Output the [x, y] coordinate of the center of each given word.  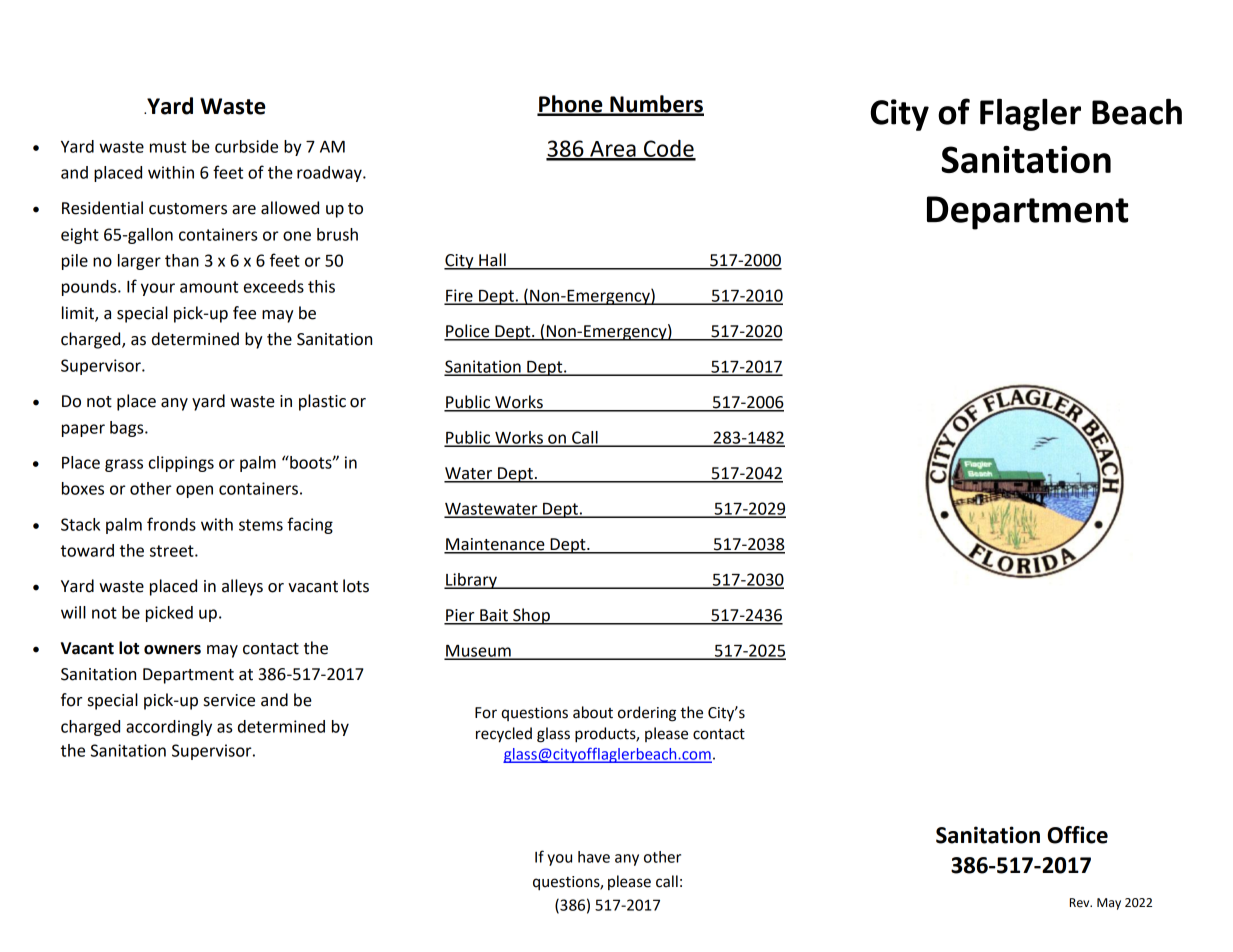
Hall [492, 261]
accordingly [169, 728]
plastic [322, 402]
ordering [647, 714]
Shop [531, 616]
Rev [1081, 903]
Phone [571, 105]
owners [172, 650]
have [594, 857]
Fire [459, 296]
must [168, 147]
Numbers [656, 105]
